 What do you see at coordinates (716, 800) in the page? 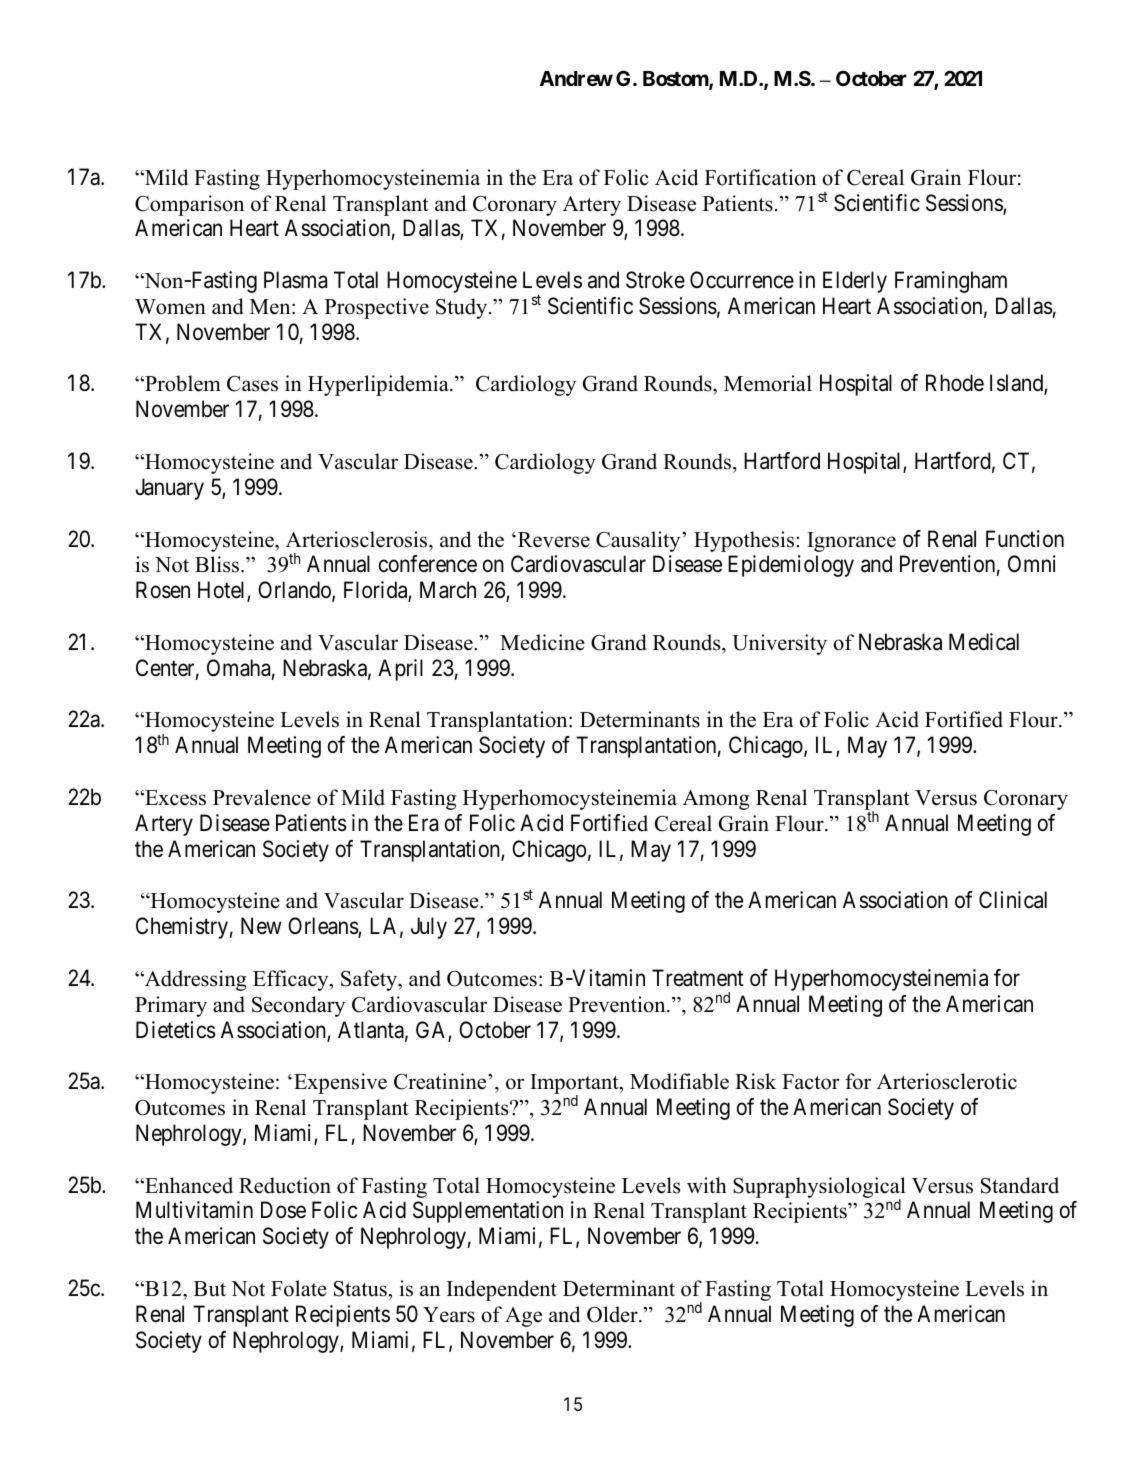
I see `Among` at bounding box center [716, 800].
